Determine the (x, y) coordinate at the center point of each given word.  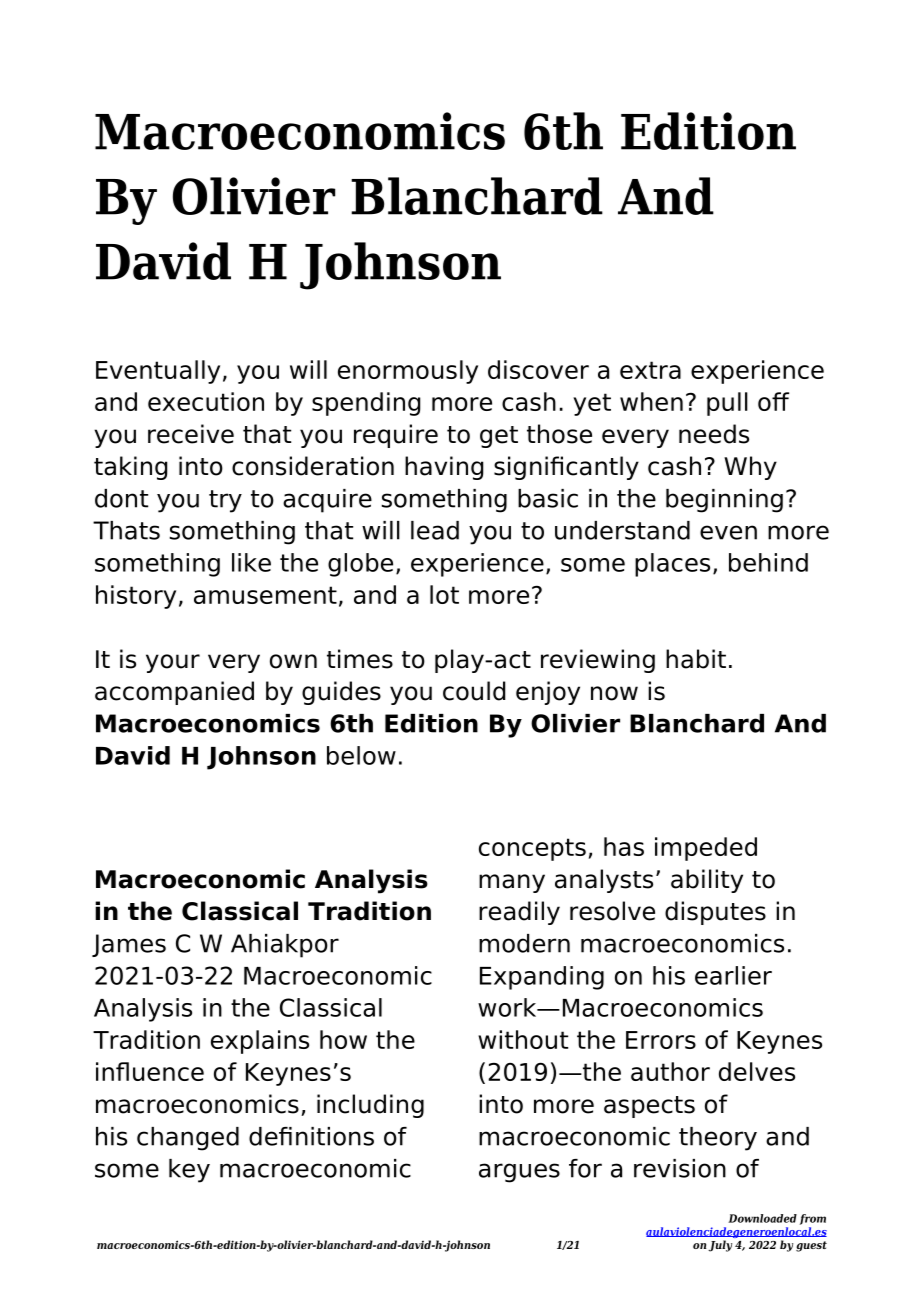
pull (727, 404)
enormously (408, 372)
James (129, 945)
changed (188, 1139)
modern (524, 943)
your (173, 663)
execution (206, 401)
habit (696, 659)
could (474, 691)
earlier (733, 975)
